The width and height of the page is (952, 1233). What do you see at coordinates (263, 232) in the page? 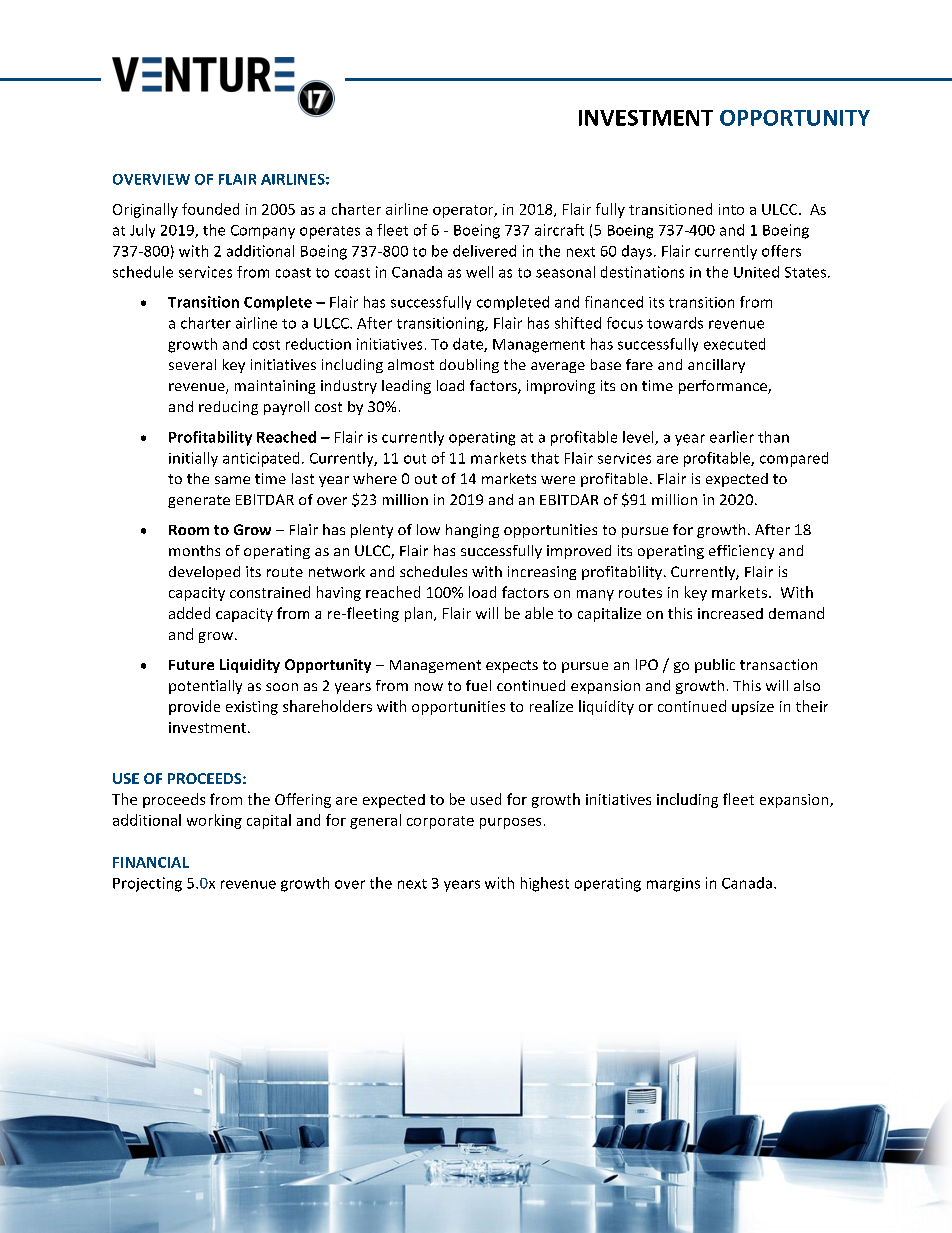
I see `Company` at bounding box center [263, 232].
